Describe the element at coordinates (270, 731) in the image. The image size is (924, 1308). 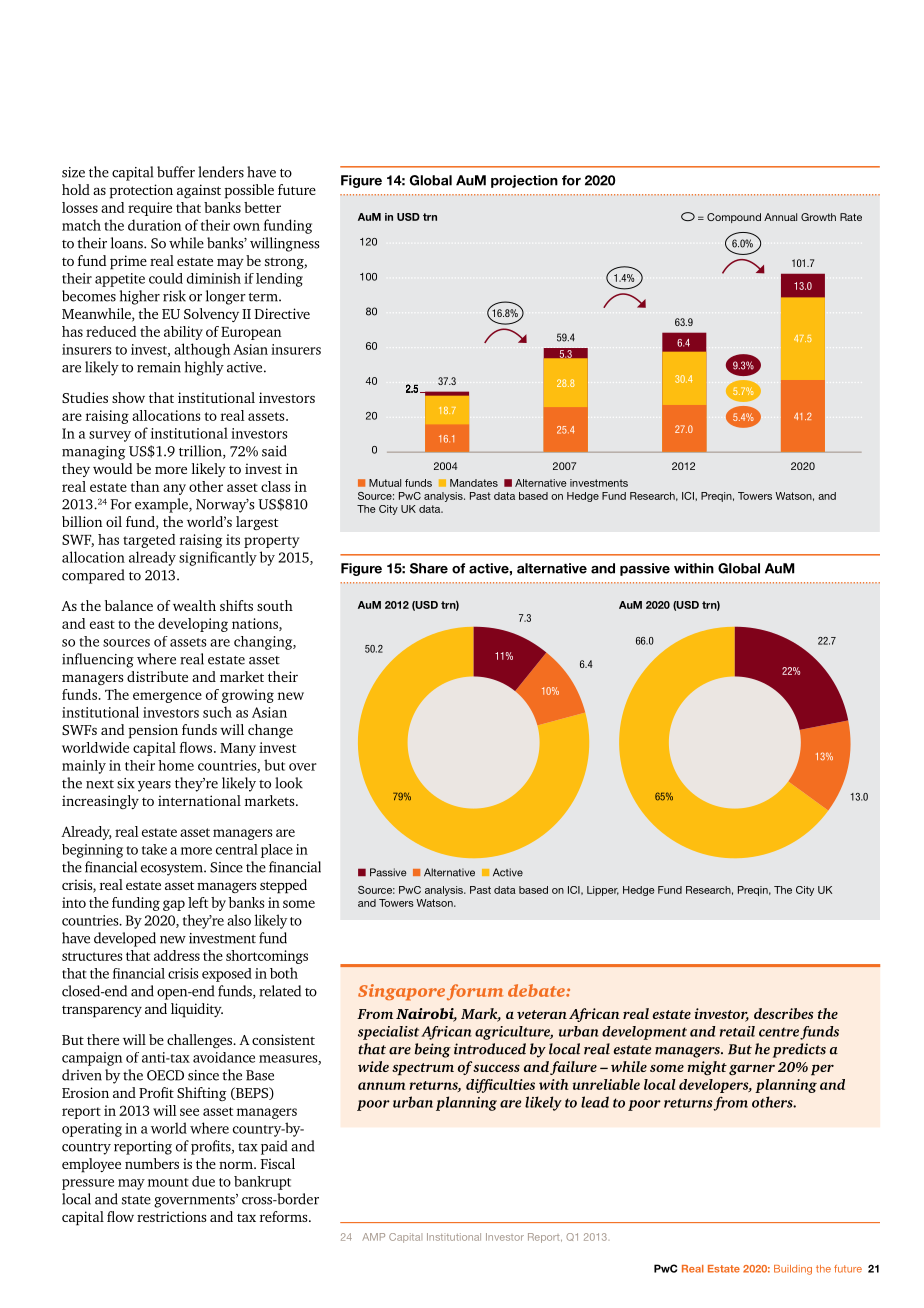
I see `change` at that location.
